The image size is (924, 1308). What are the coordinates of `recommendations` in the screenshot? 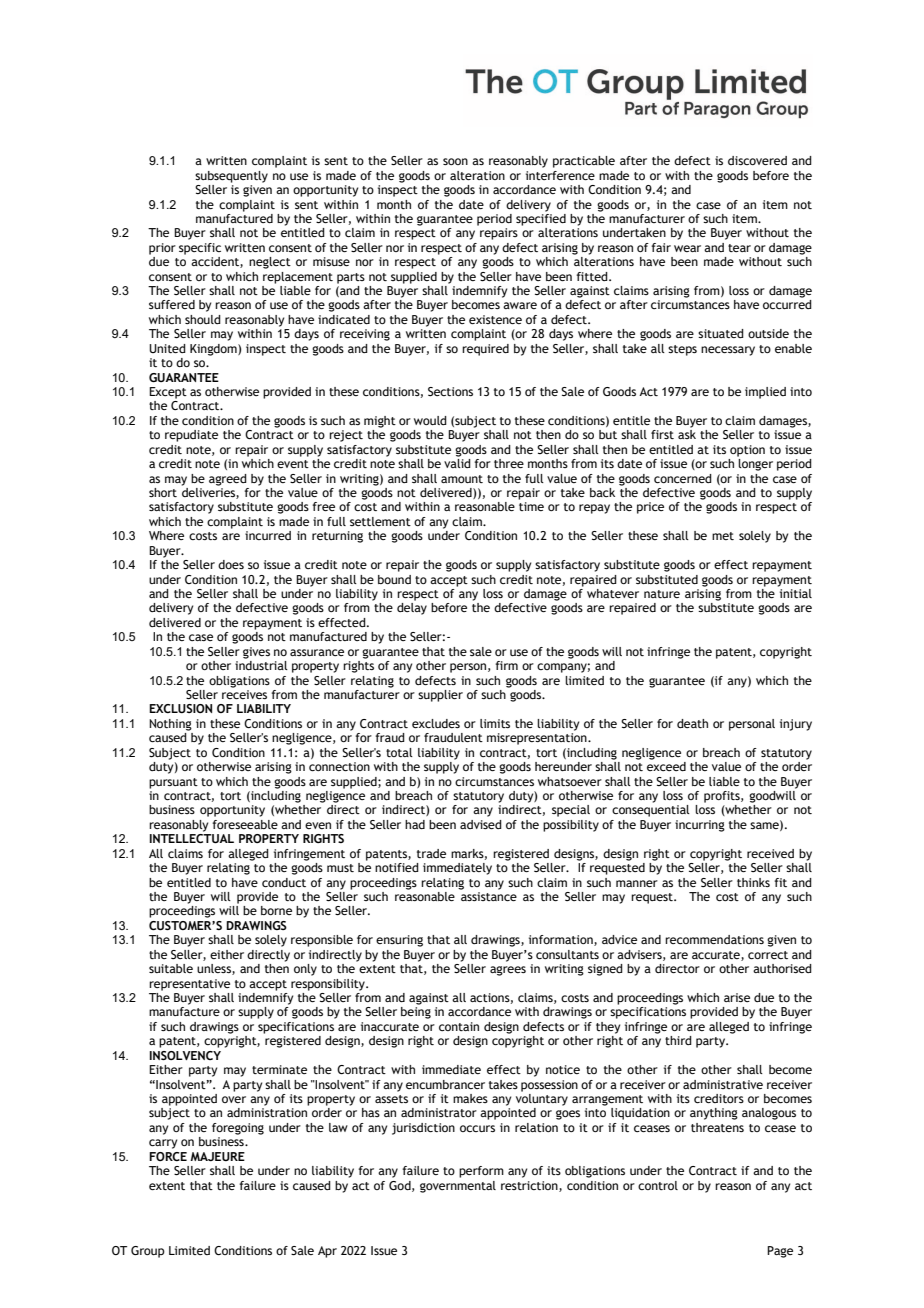 It's located at (714, 939).
